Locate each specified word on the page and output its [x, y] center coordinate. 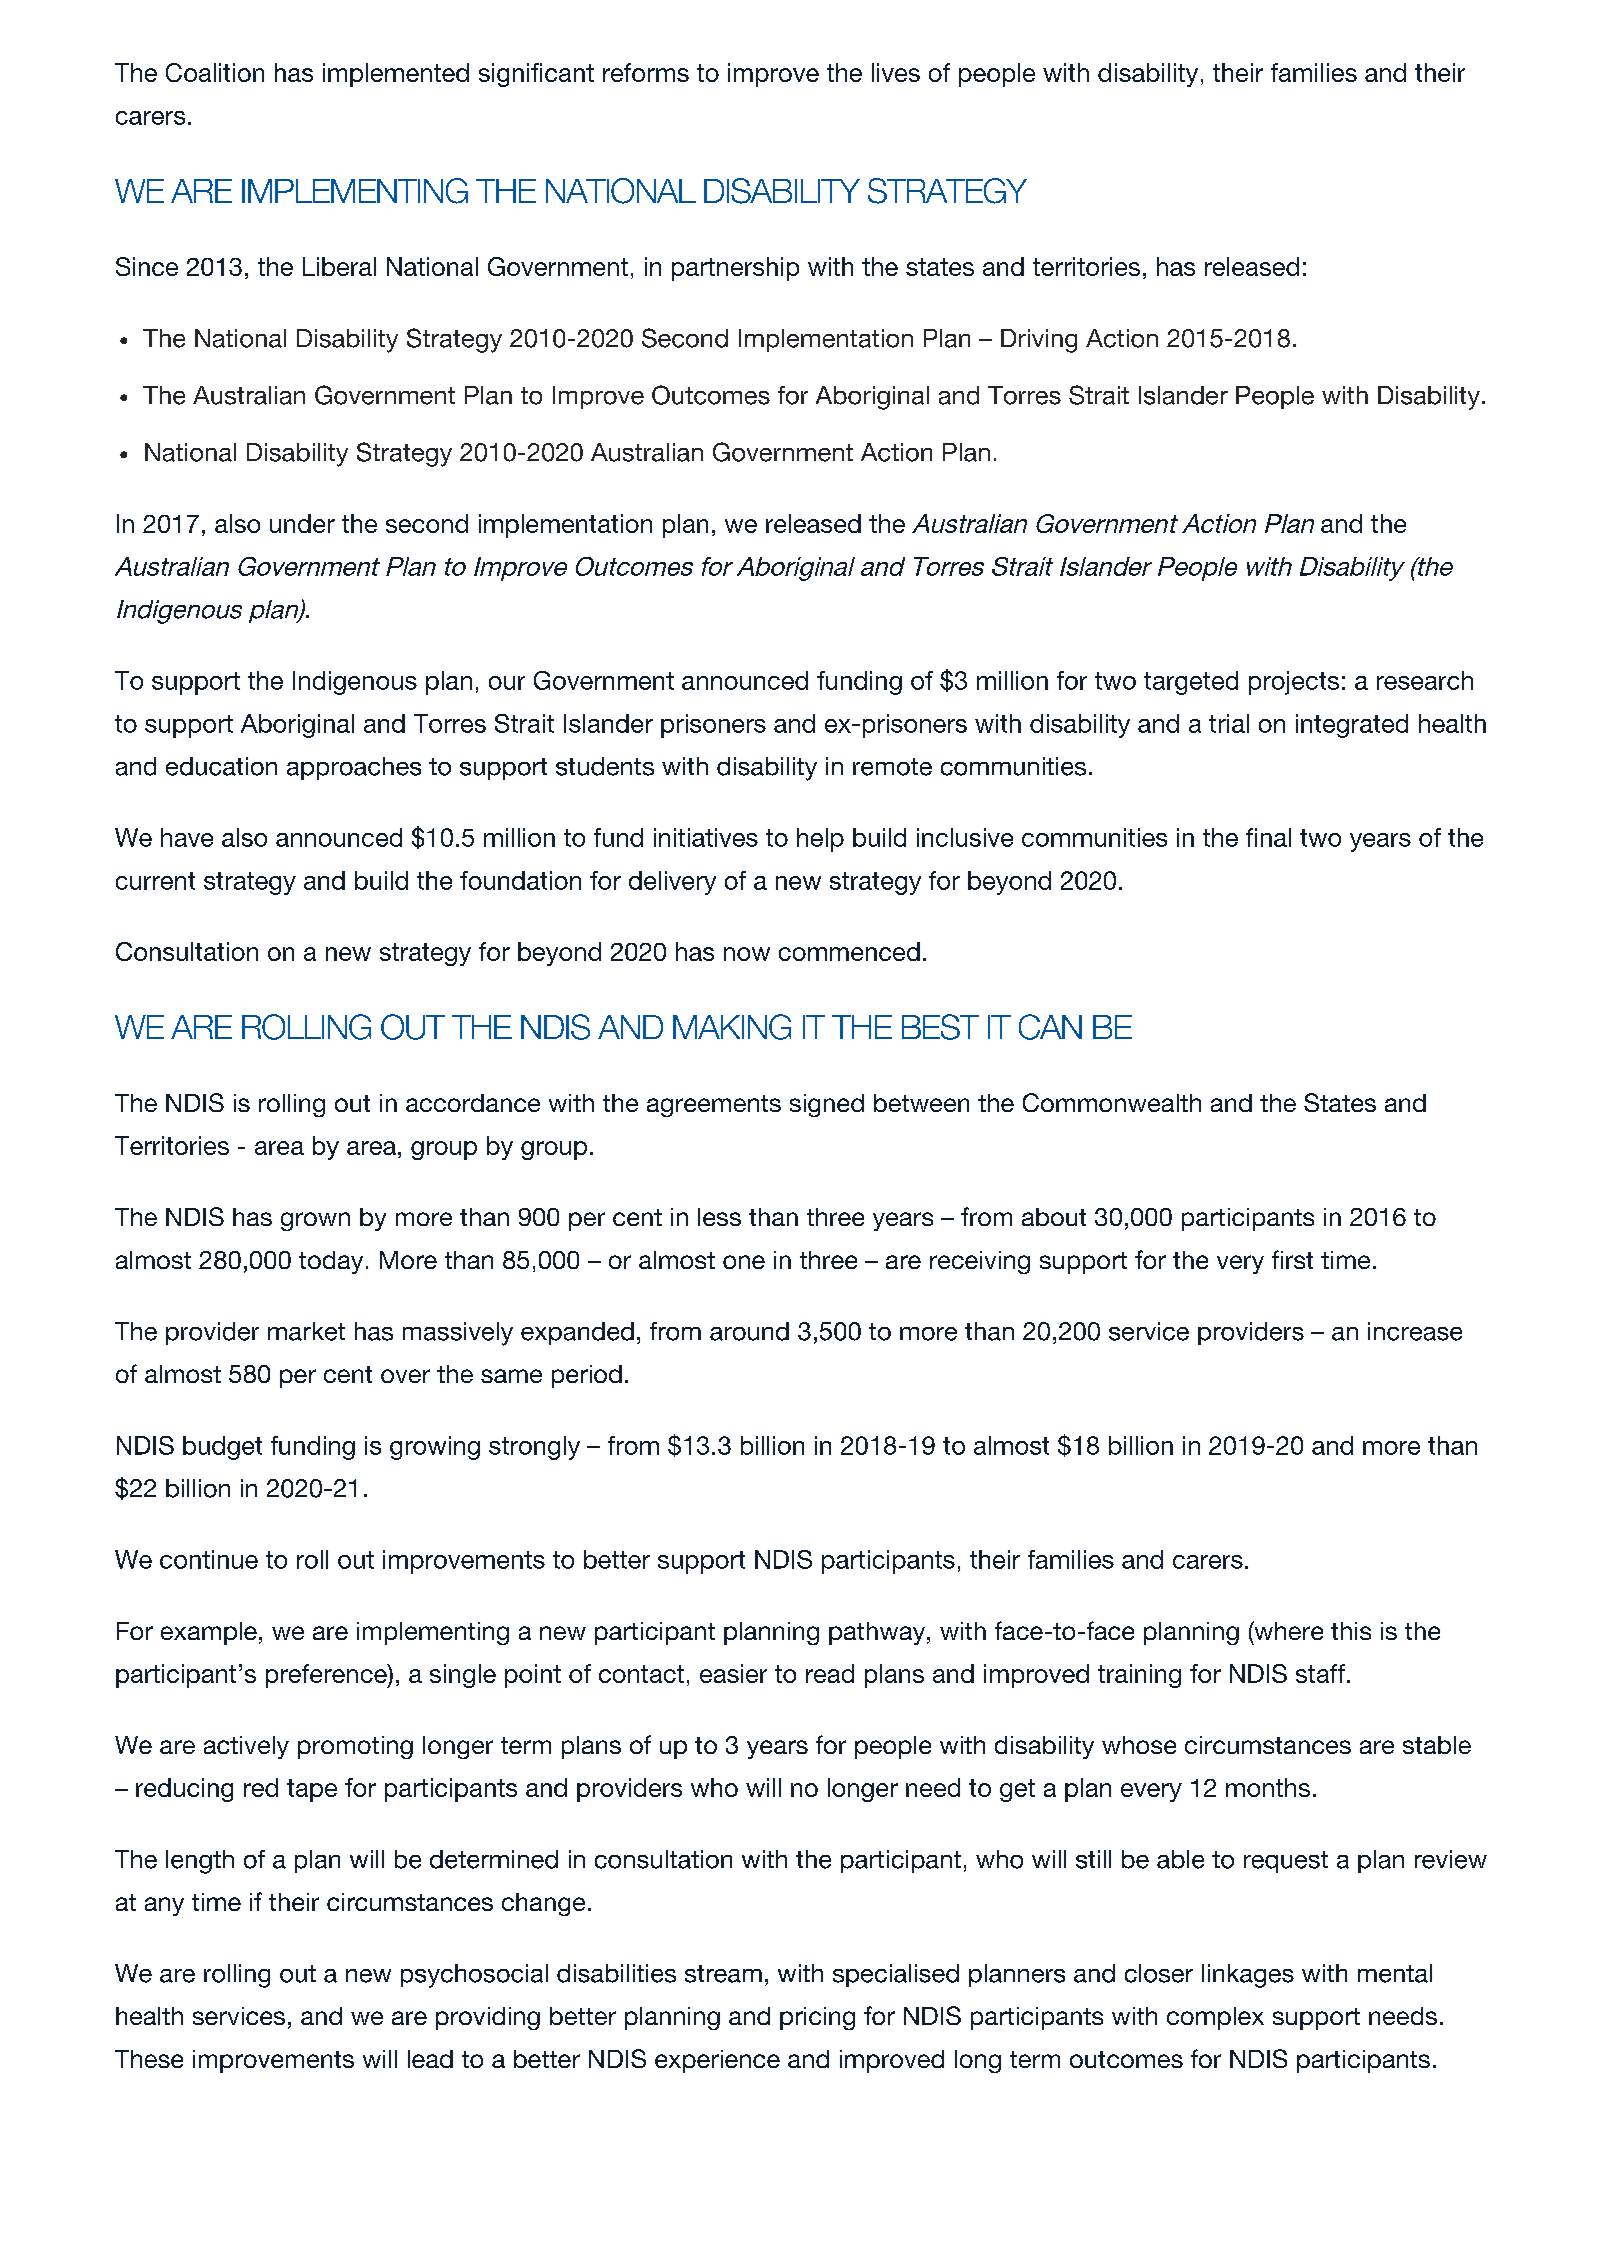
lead [430, 2059]
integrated [1352, 726]
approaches [354, 768]
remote [892, 767]
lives [896, 72]
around [749, 1331]
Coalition [215, 72]
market [306, 1331]
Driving [1039, 341]
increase [1415, 1331]
